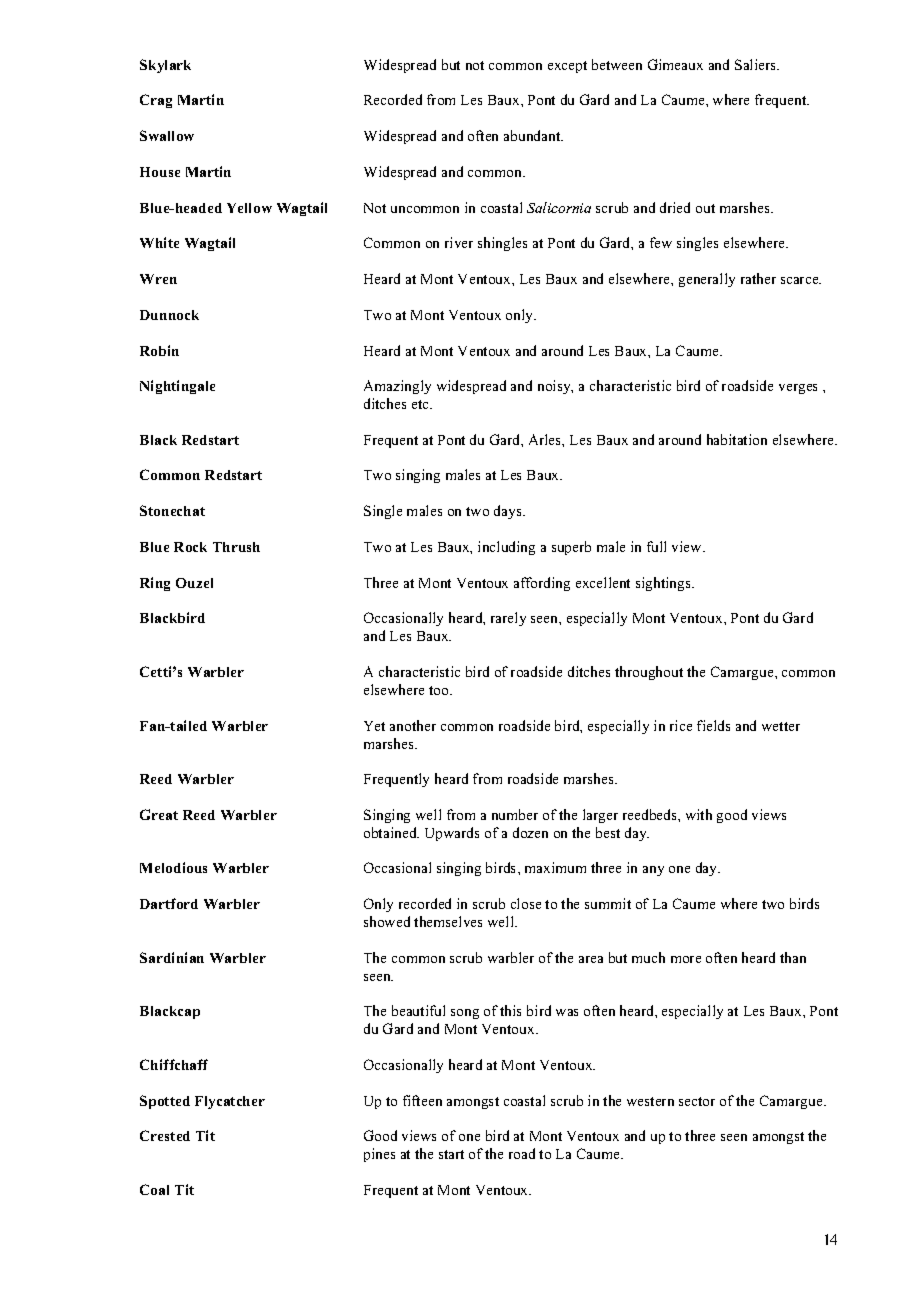 This screenshot has width=924, height=1308. Describe the element at coordinates (617, 64) in the screenshot. I see `between` at that location.
